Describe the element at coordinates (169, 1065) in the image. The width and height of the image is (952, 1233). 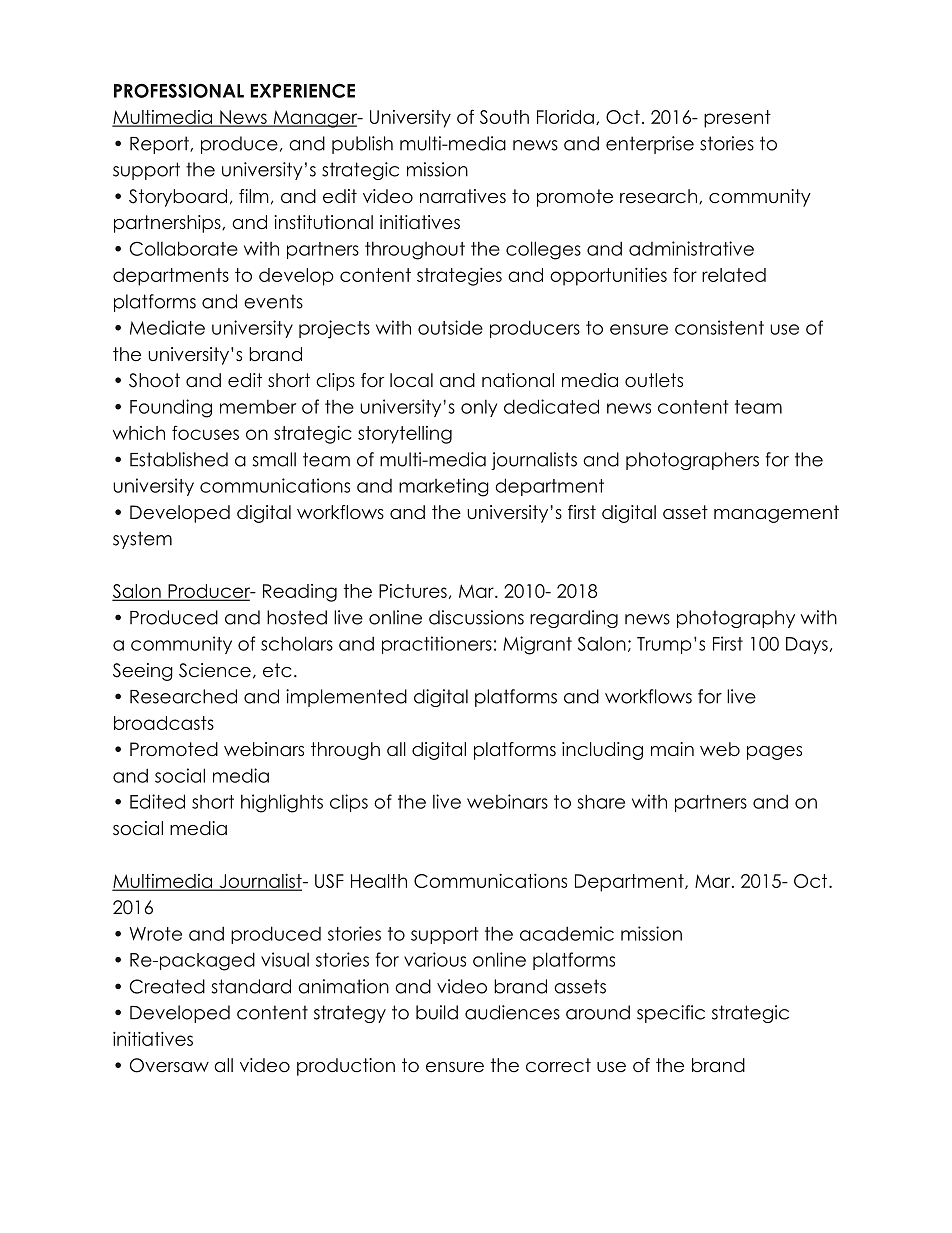
I see `Oversaw` at that location.
